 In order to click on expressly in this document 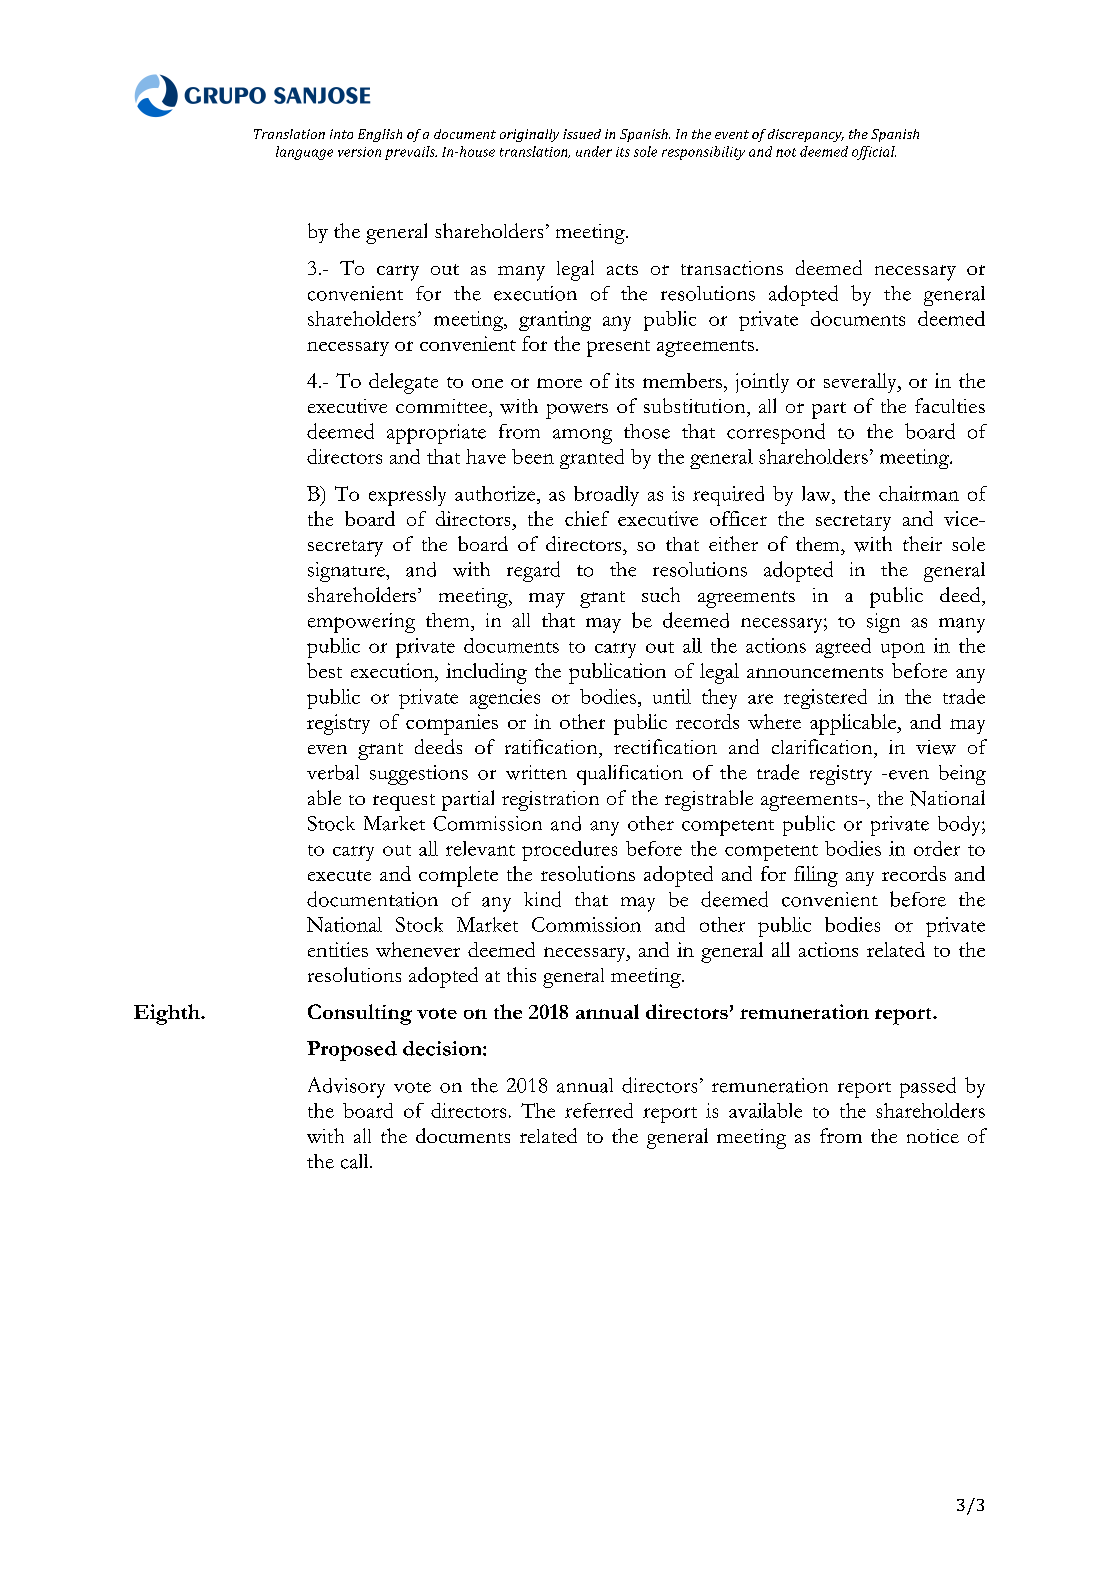, I will do `click(407, 496)`.
